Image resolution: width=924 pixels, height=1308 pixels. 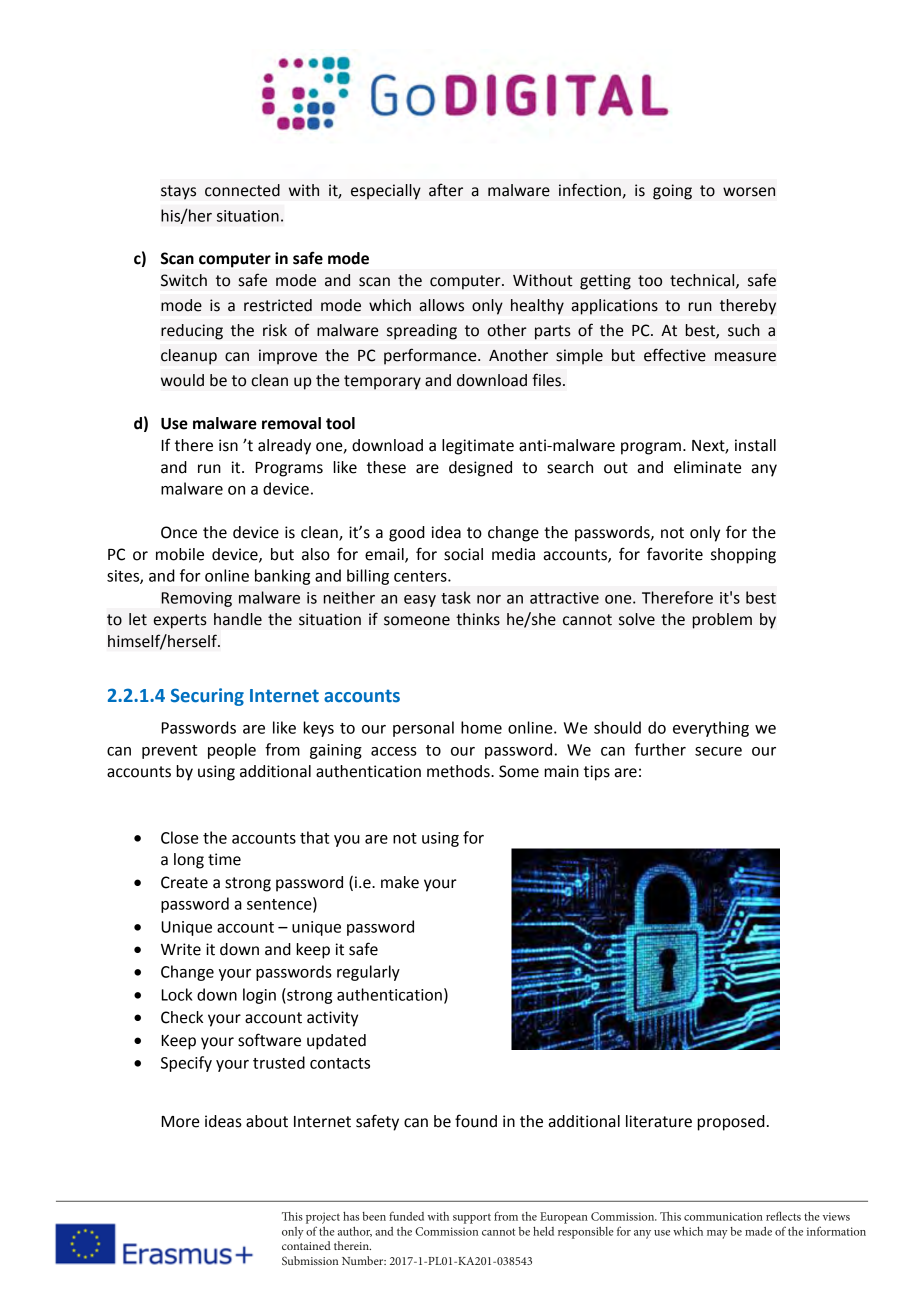 I want to click on secure, so click(x=718, y=751).
